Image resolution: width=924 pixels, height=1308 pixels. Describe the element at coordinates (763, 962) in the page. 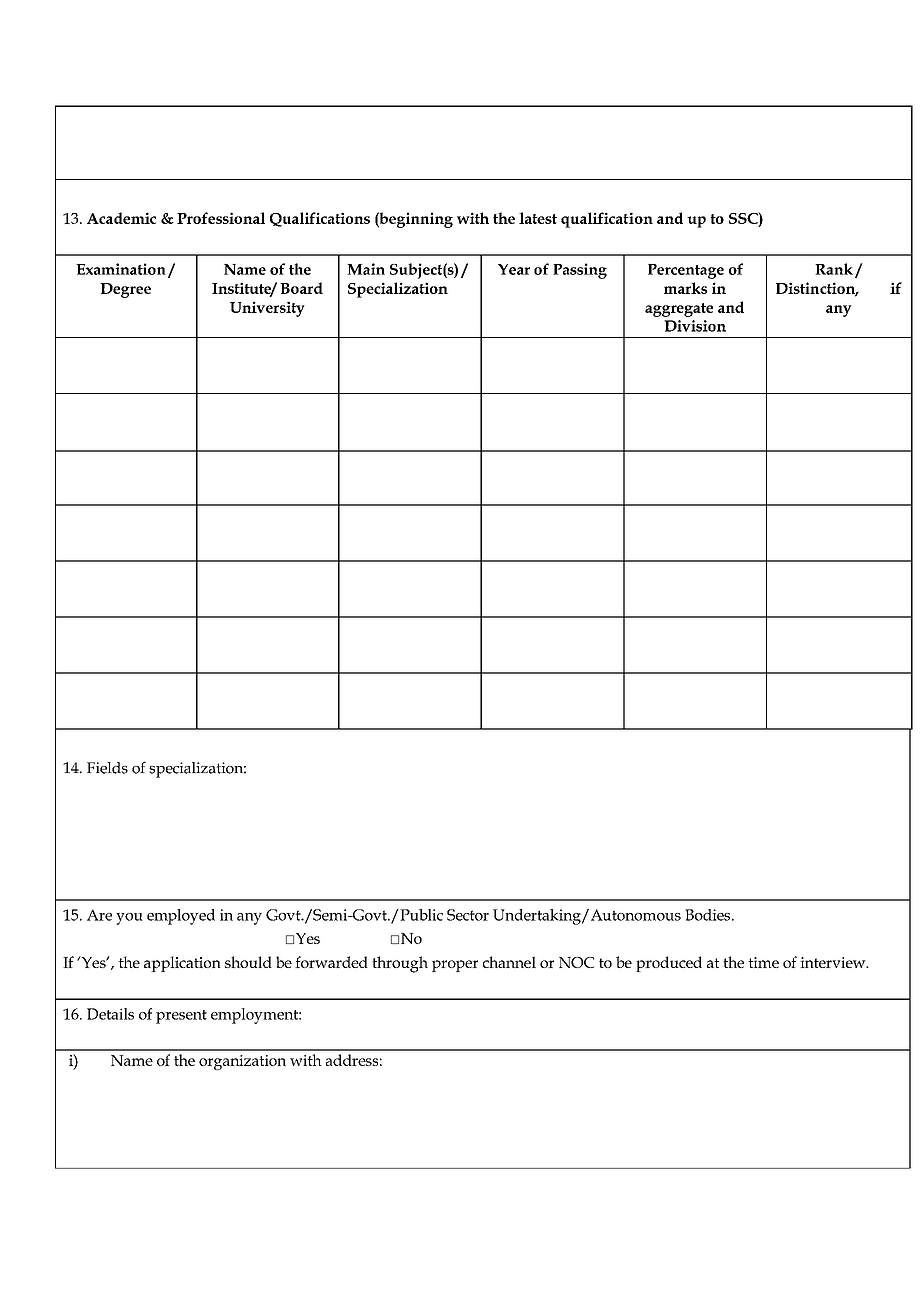

I see `time` at that location.
